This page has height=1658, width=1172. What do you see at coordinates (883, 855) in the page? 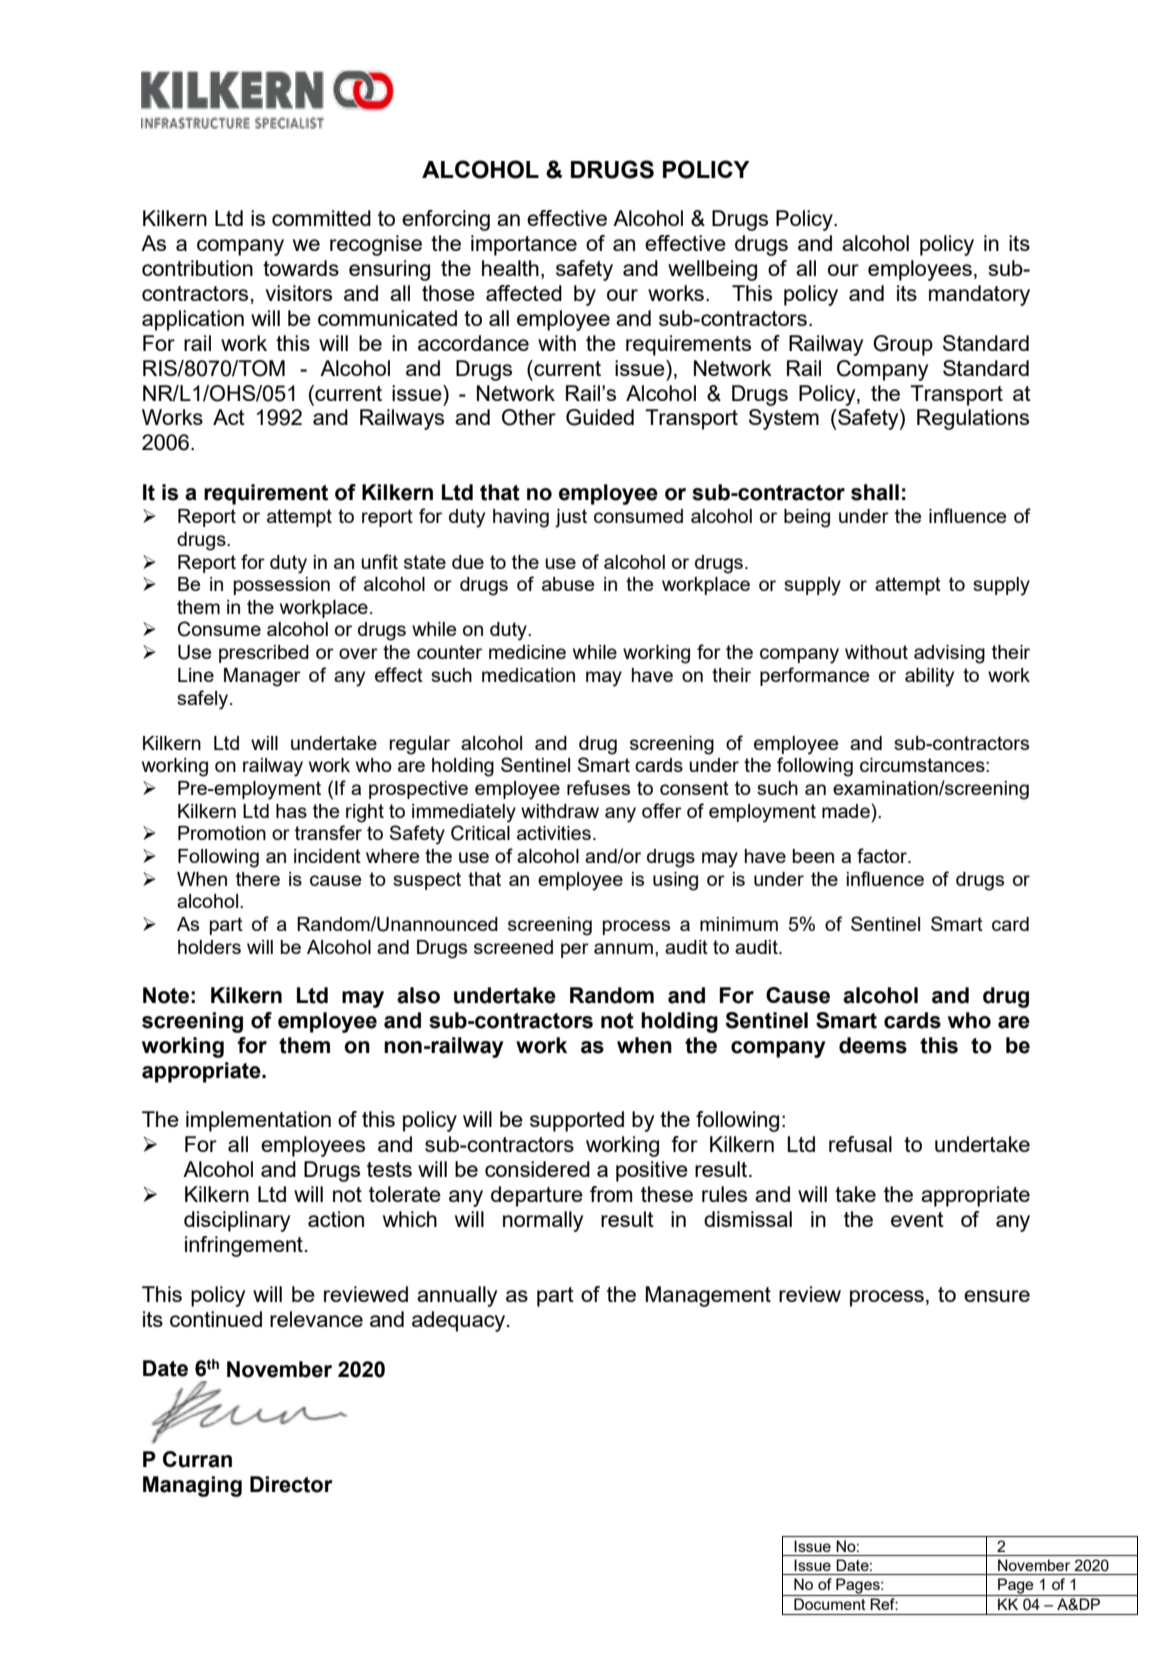
I see `factor` at bounding box center [883, 855].
